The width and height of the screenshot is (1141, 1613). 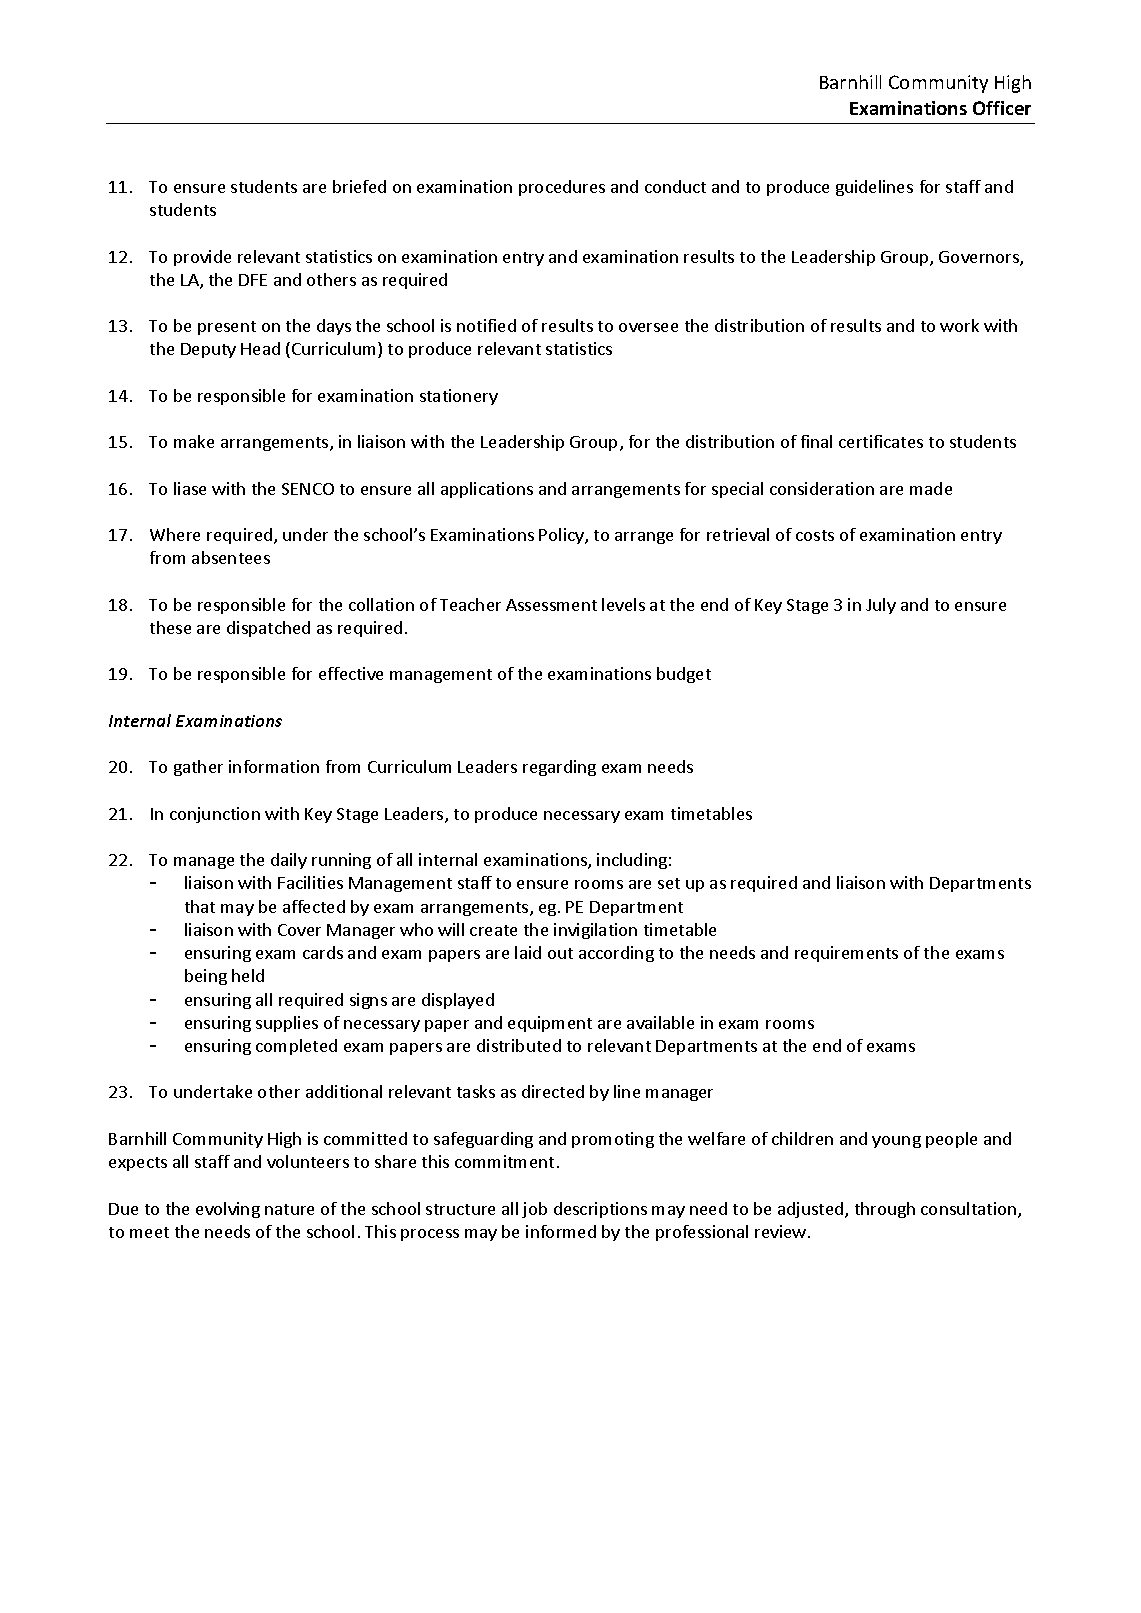 What do you see at coordinates (885, 1210) in the screenshot?
I see `through` at bounding box center [885, 1210].
